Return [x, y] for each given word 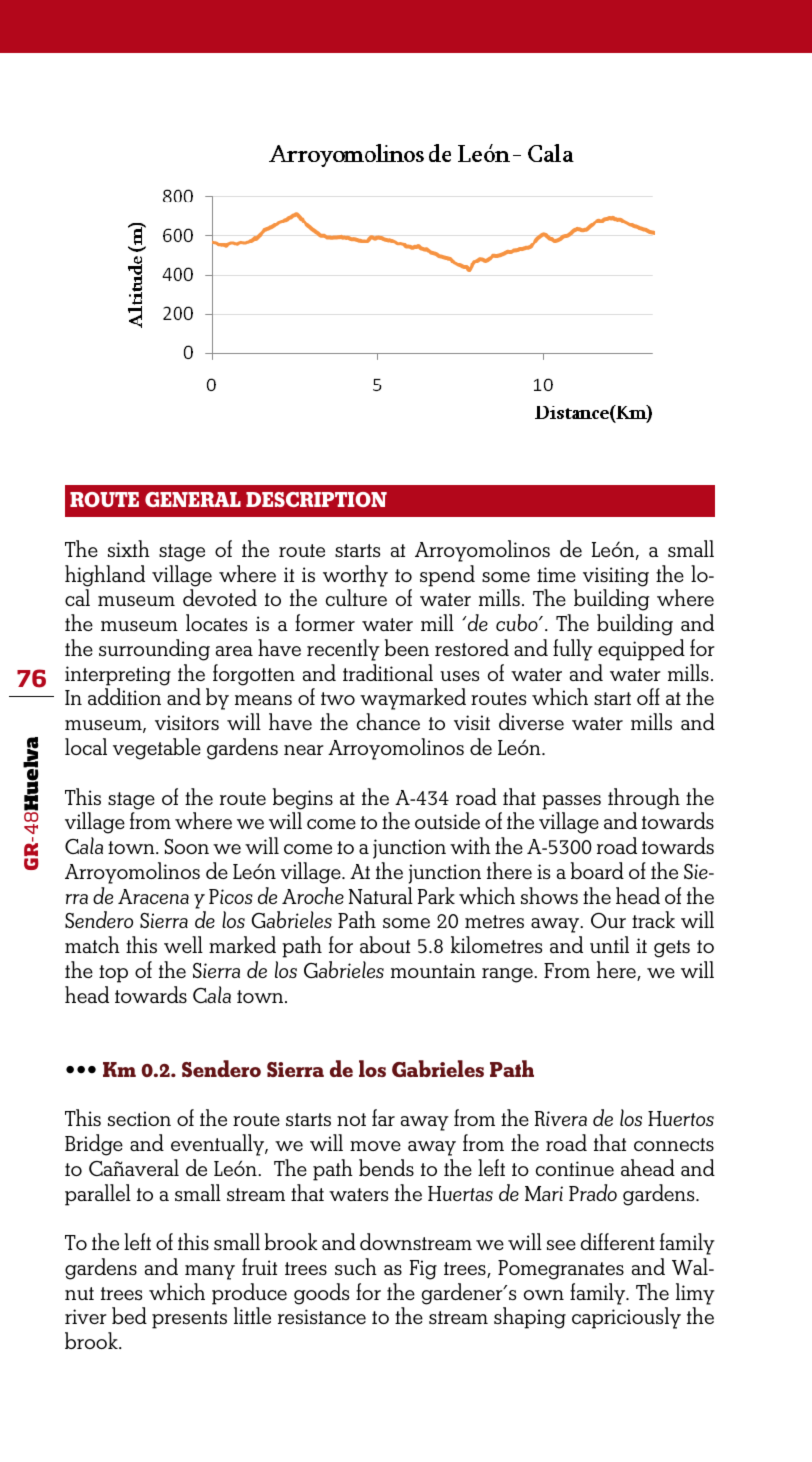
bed [129, 1315]
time [556, 574]
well [183, 944]
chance [388, 721]
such [356, 1266]
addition [124, 696]
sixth [129, 548]
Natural [381, 895]
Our [608, 920]
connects [674, 1144]
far [383, 1117]
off [648, 696]
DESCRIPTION [316, 499]
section [139, 1118]
